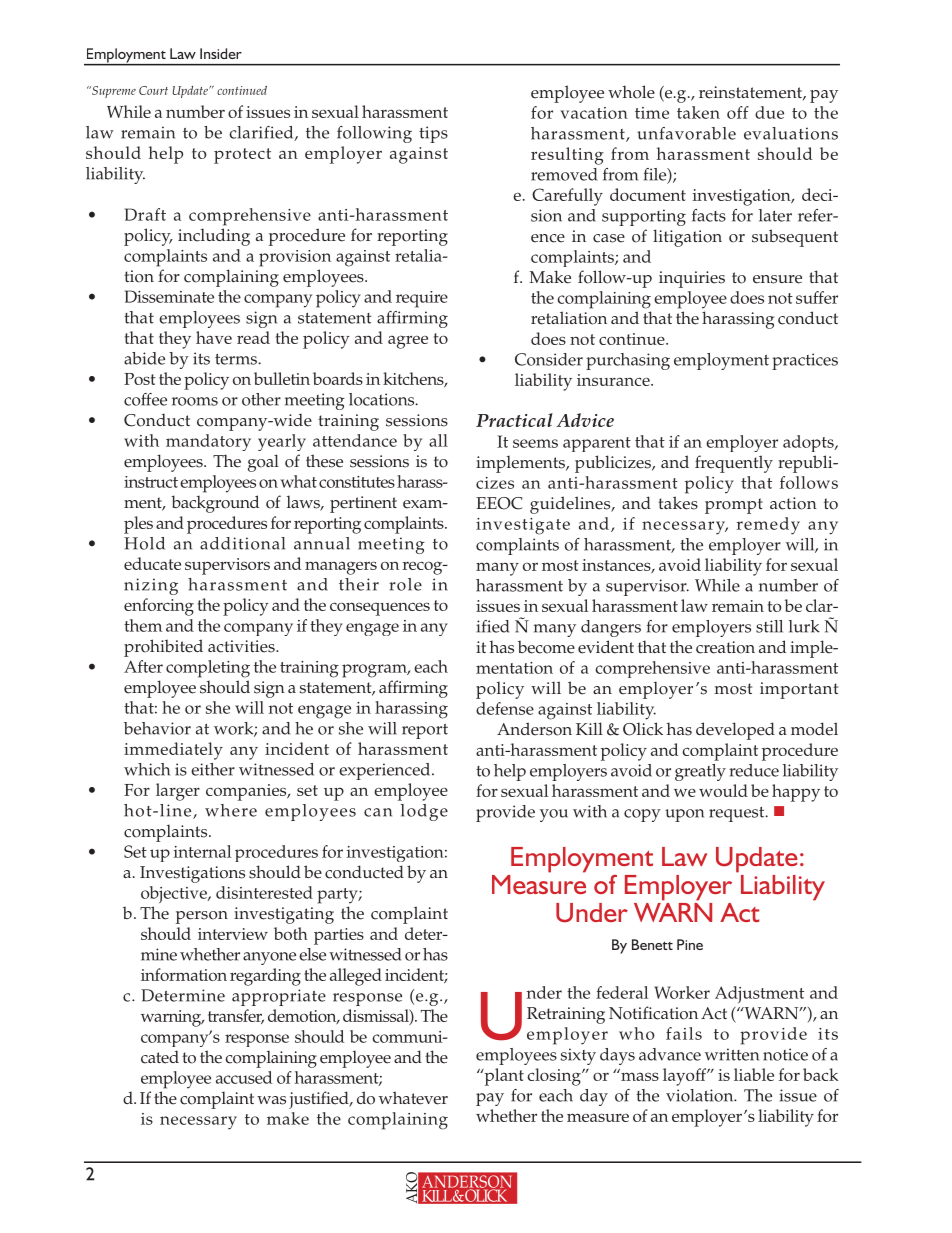 The height and width of the screenshot is (1233, 952). What do you see at coordinates (244, 1077) in the screenshot?
I see `accused` at bounding box center [244, 1077].
